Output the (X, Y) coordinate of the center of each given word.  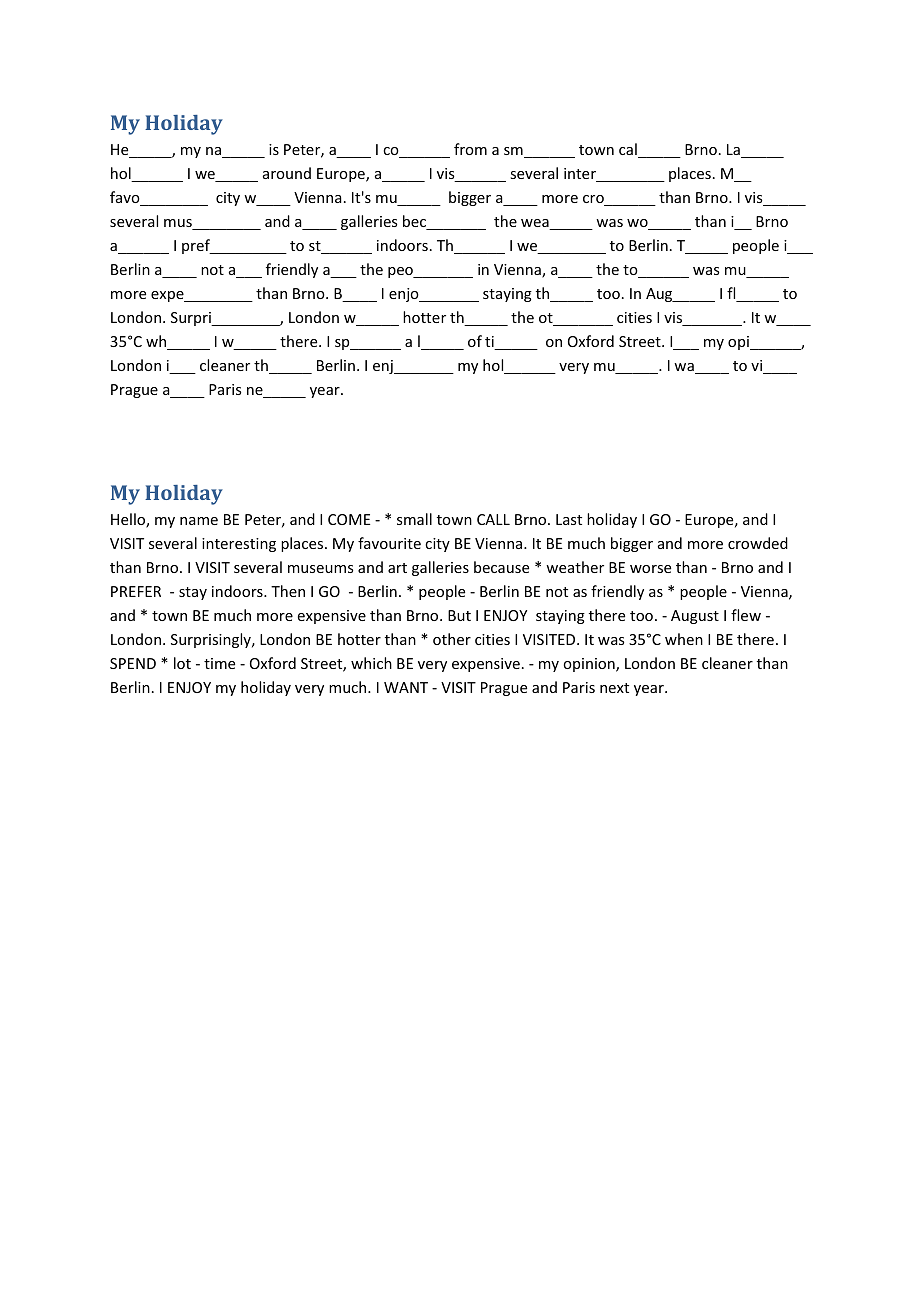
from (470, 149)
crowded (758, 543)
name (199, 521)
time (219, 663)
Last (569, 519)
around (287, 173)
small (414, 519)
